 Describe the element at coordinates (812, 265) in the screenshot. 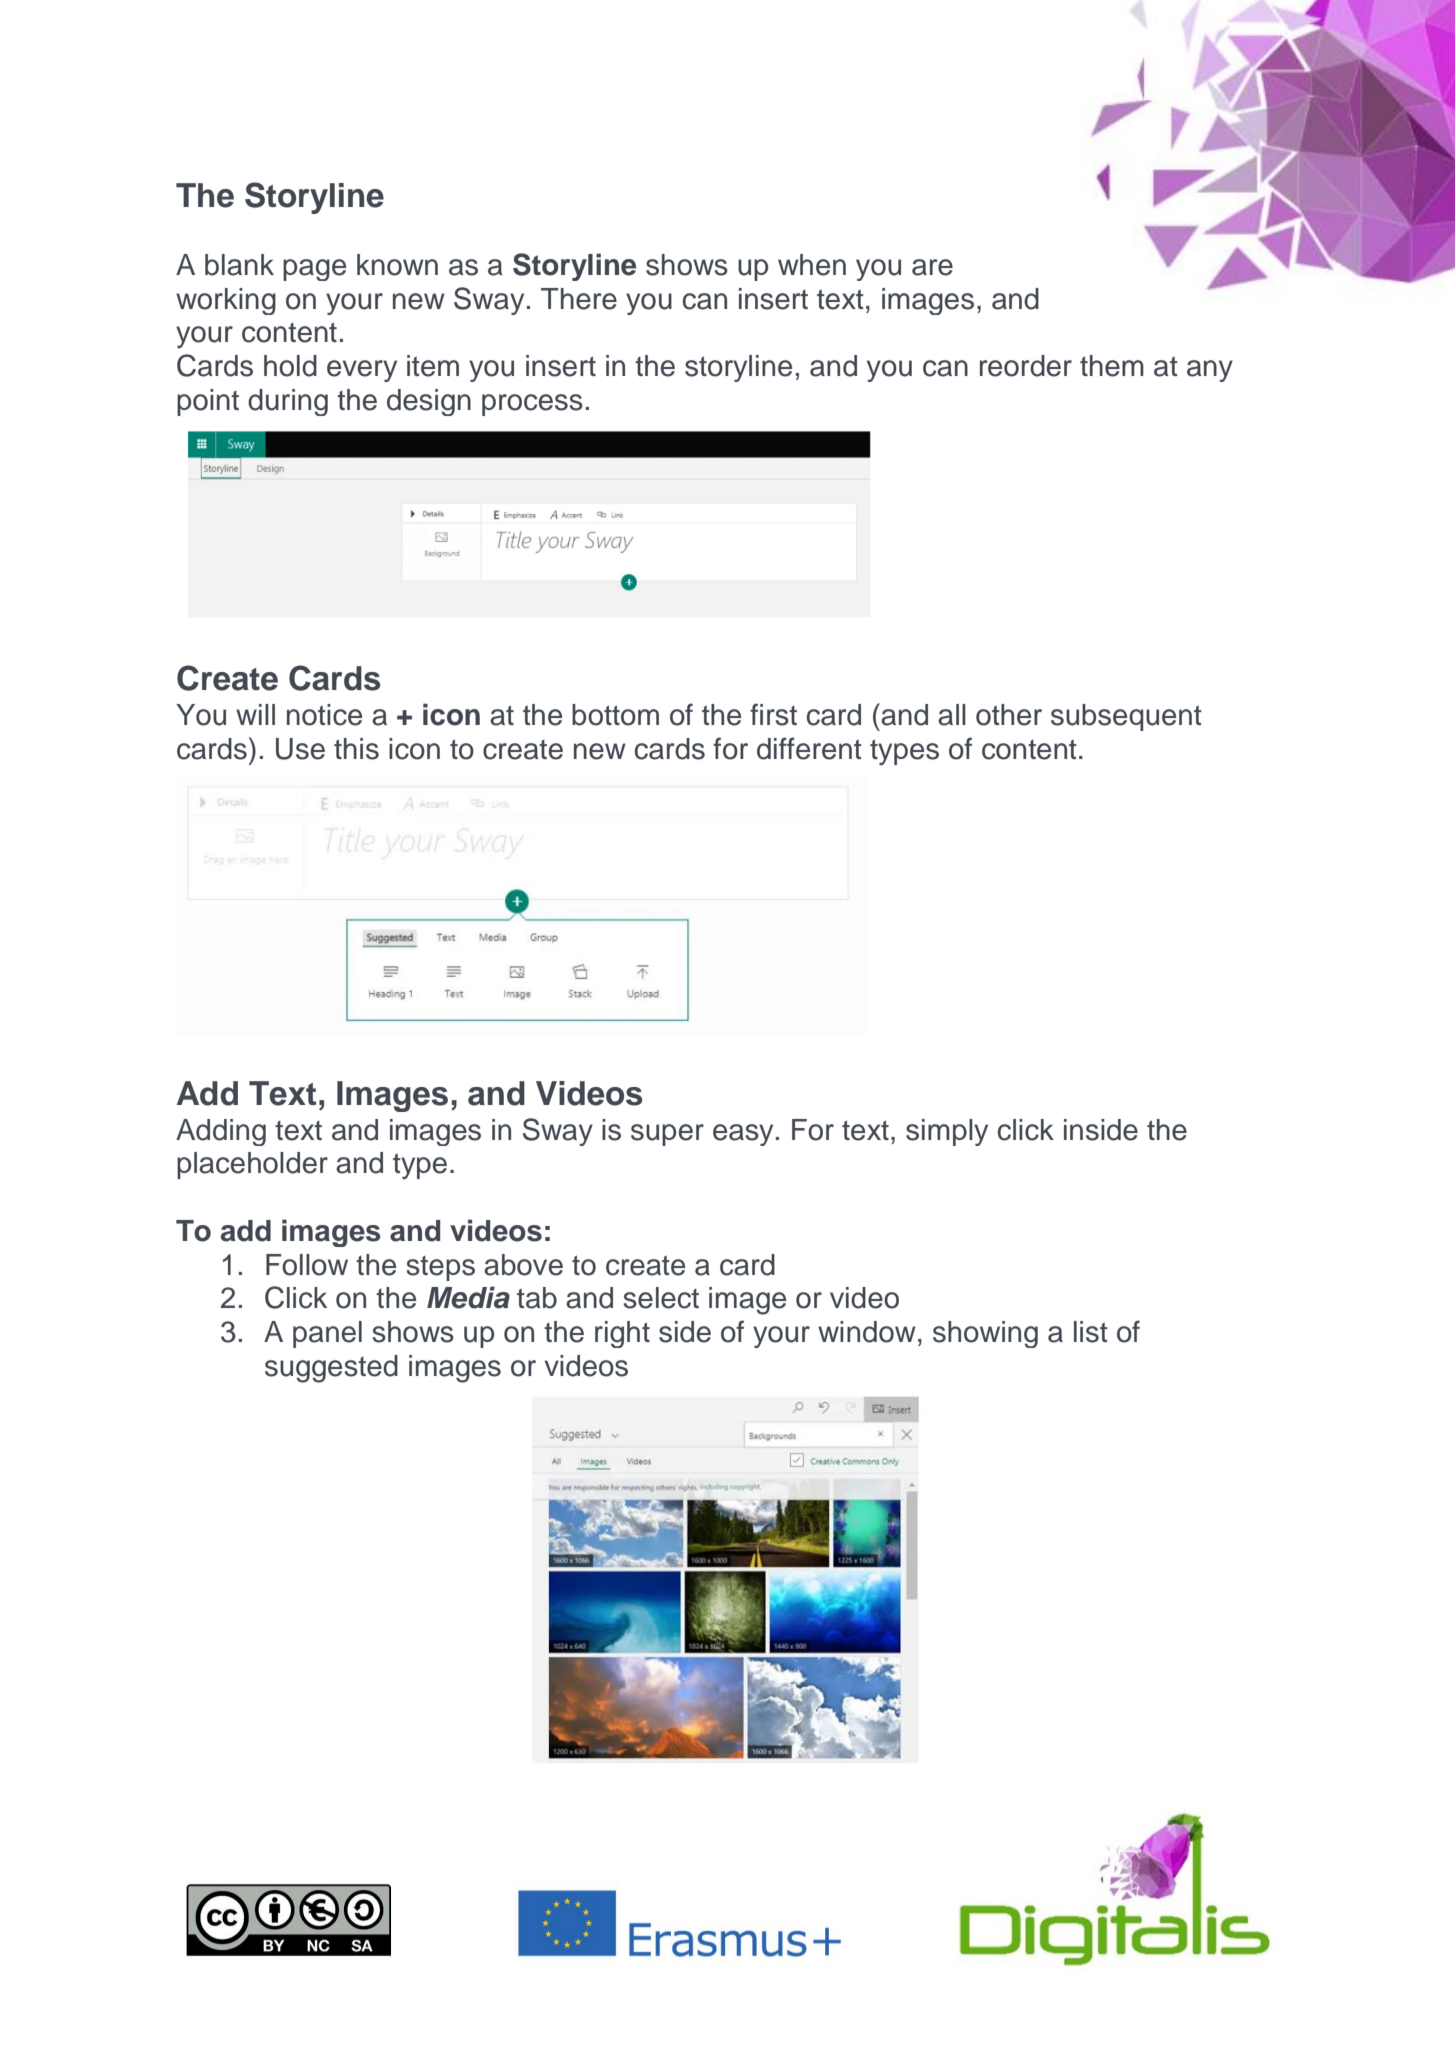

I see `when` at that location.
